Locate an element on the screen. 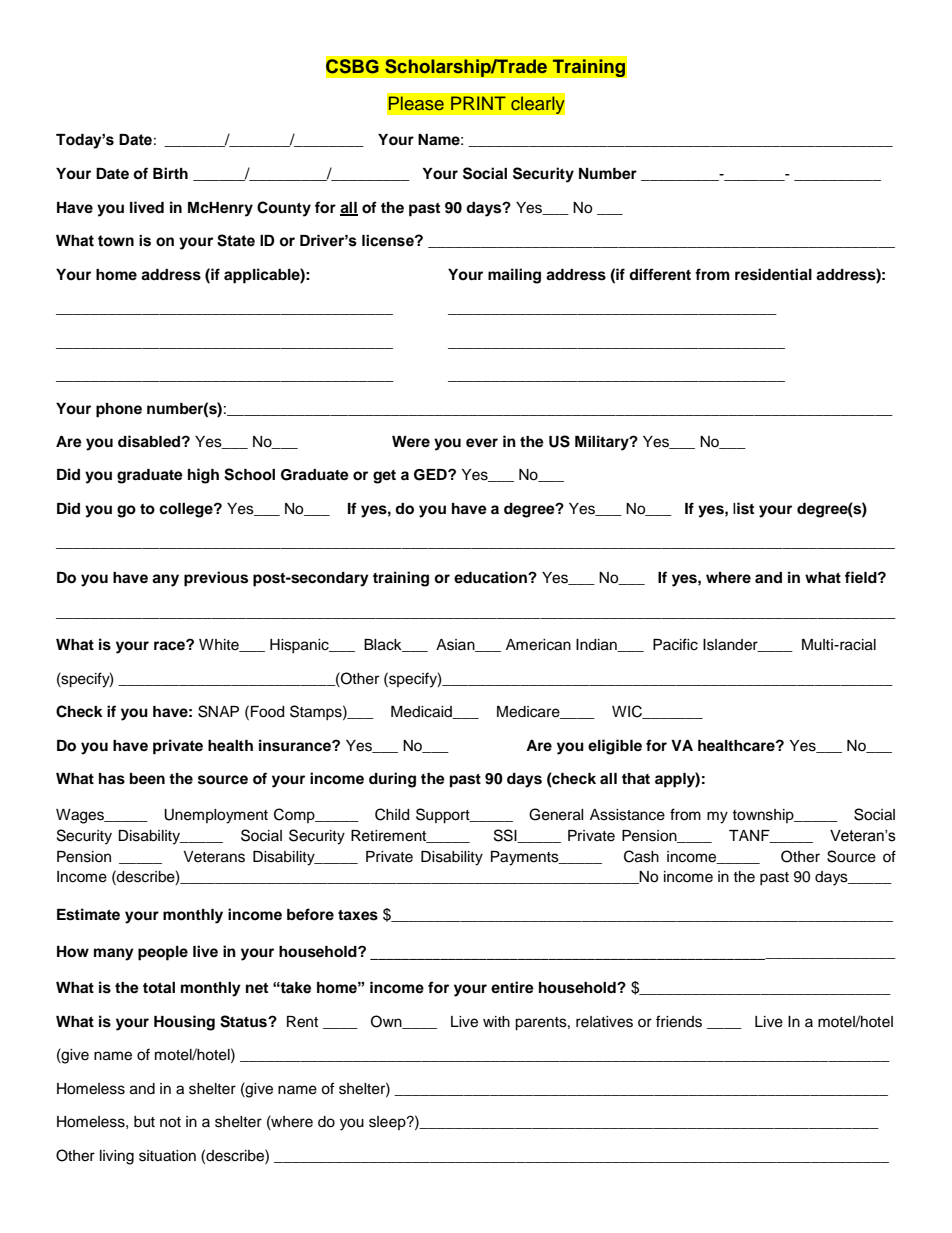  ever is located at coordinates (482, 443).
